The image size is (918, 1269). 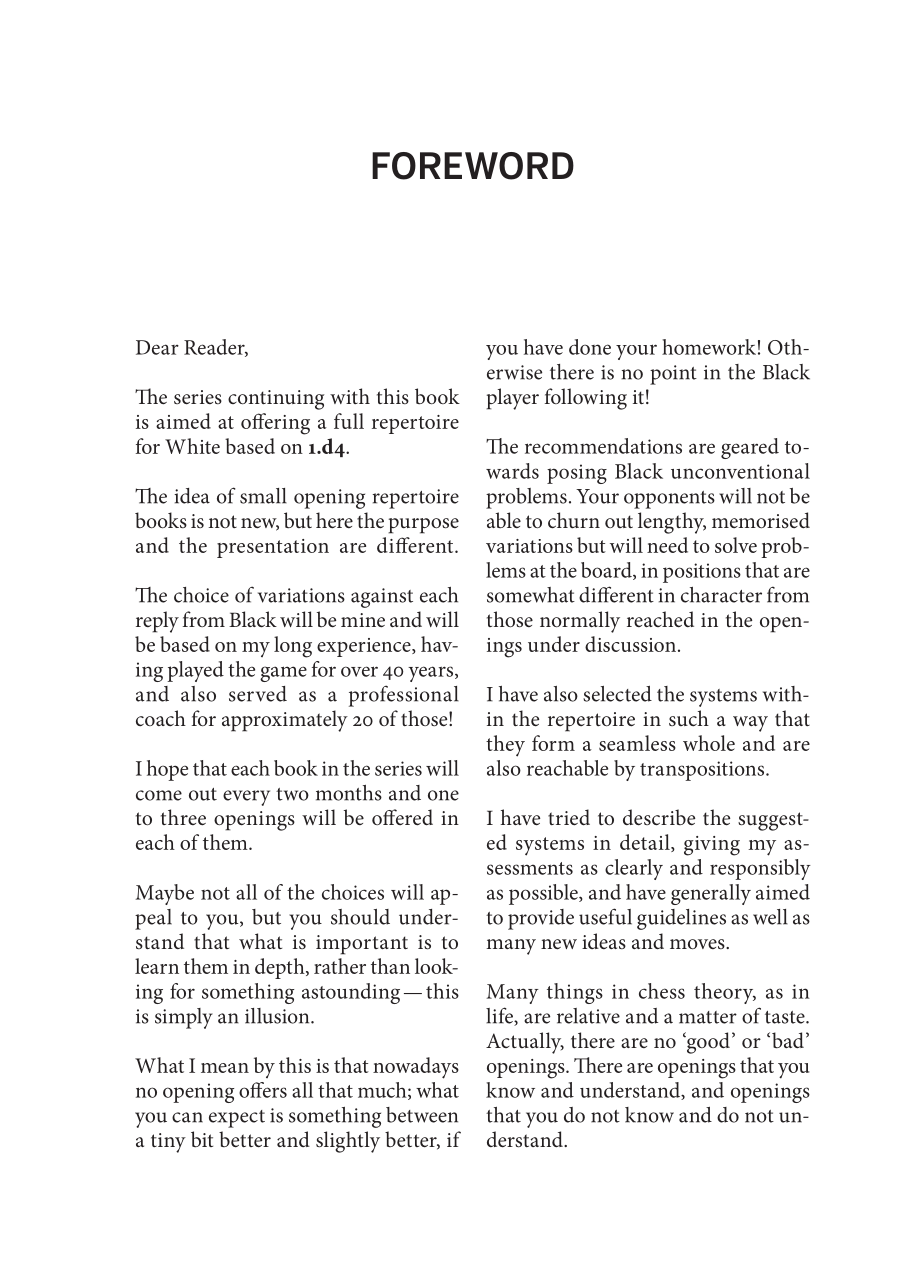 I want to click on continuing, so click(x=276, y=400).
